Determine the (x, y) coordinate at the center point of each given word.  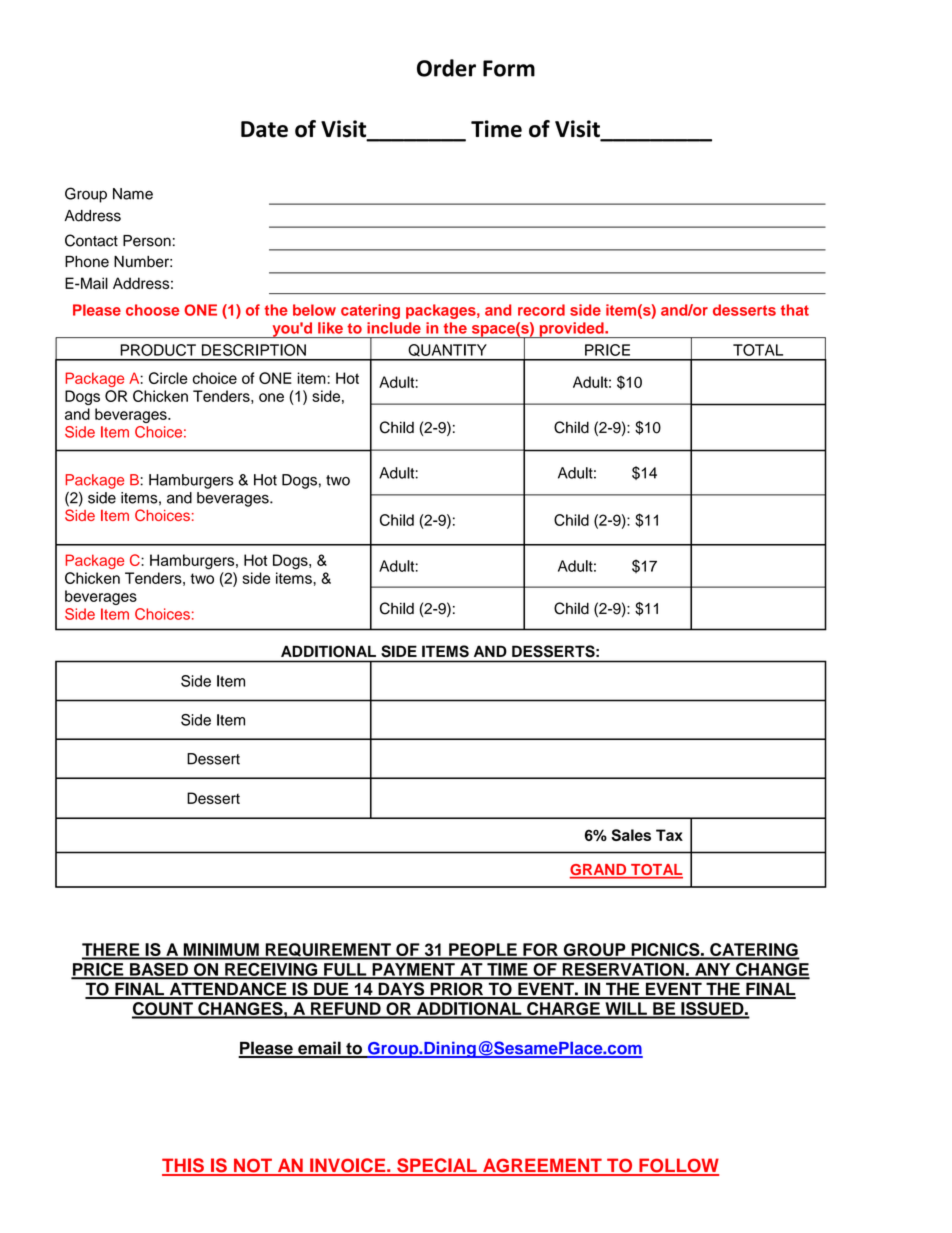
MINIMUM (221, 951)
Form (509, 68)
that (795, 310)
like (330, 328)
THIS (184, 1166)
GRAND (599, 871)
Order (446, 68)
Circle (168, 378)
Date (264, 129)
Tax (669, 835)
